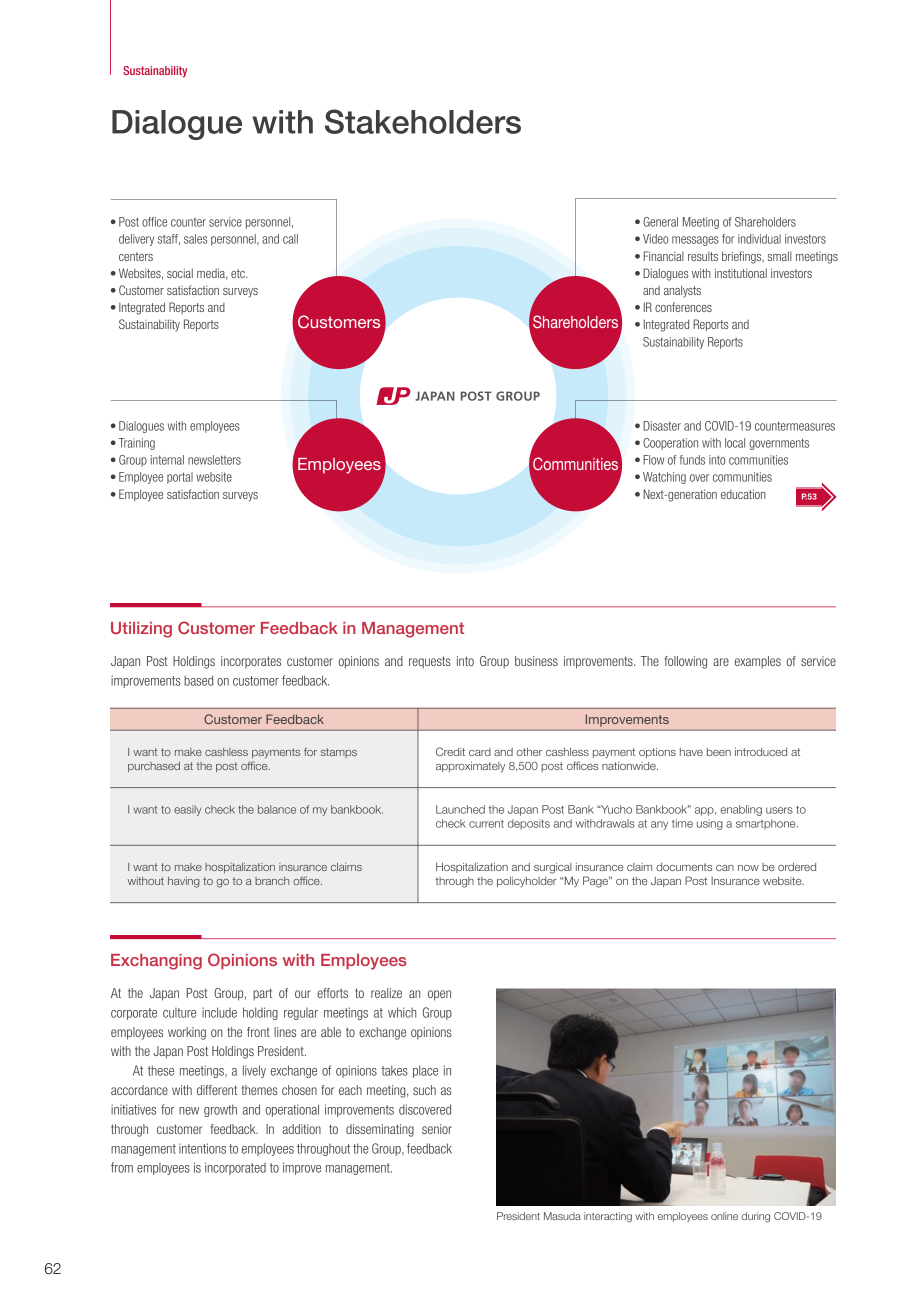  What do you see at coordinates (423, 121) in the screenshot?
I see `Stakeholders` at bounding box center [423, 121].
